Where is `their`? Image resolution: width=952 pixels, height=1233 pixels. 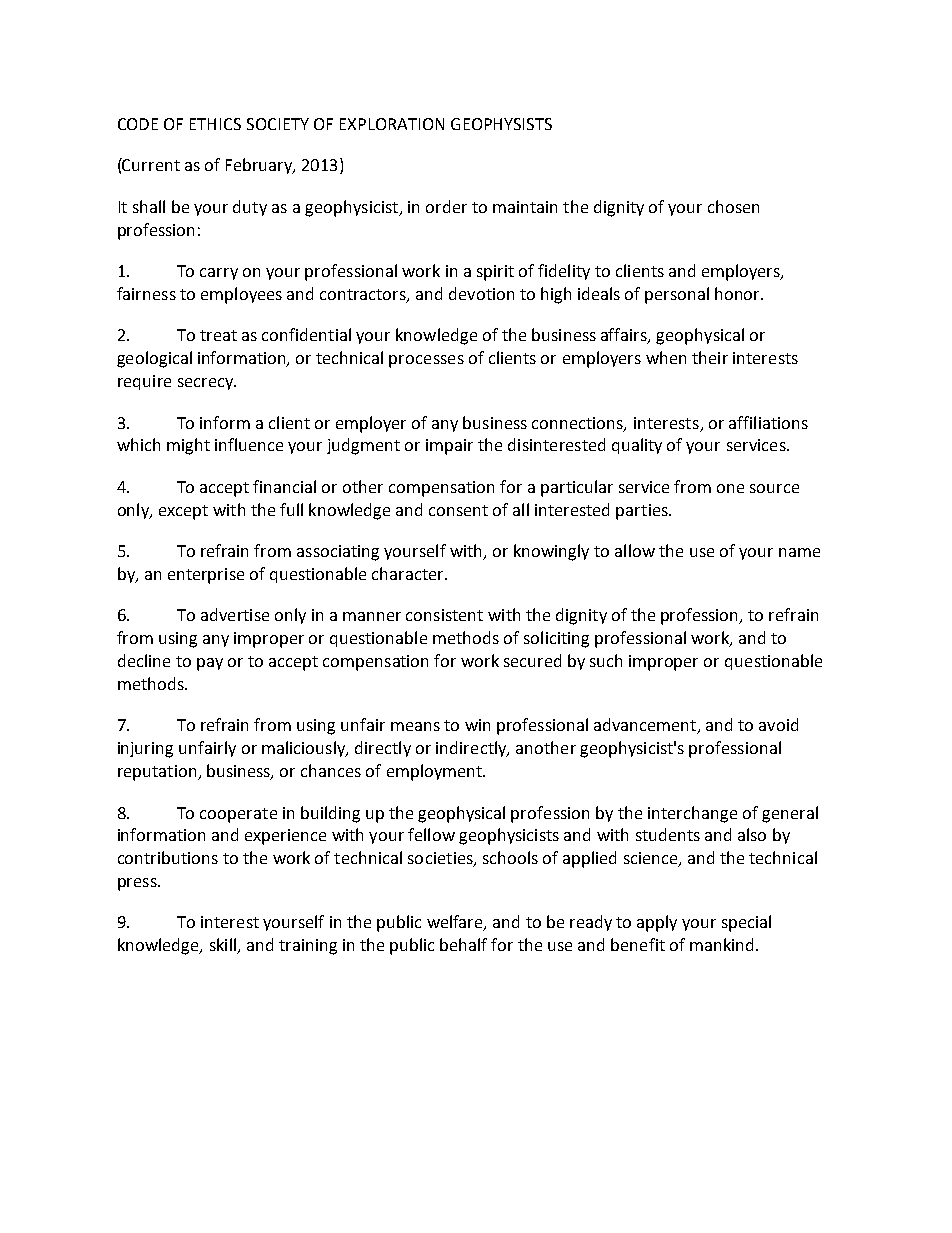
their is located at coordinates (710, 357).
